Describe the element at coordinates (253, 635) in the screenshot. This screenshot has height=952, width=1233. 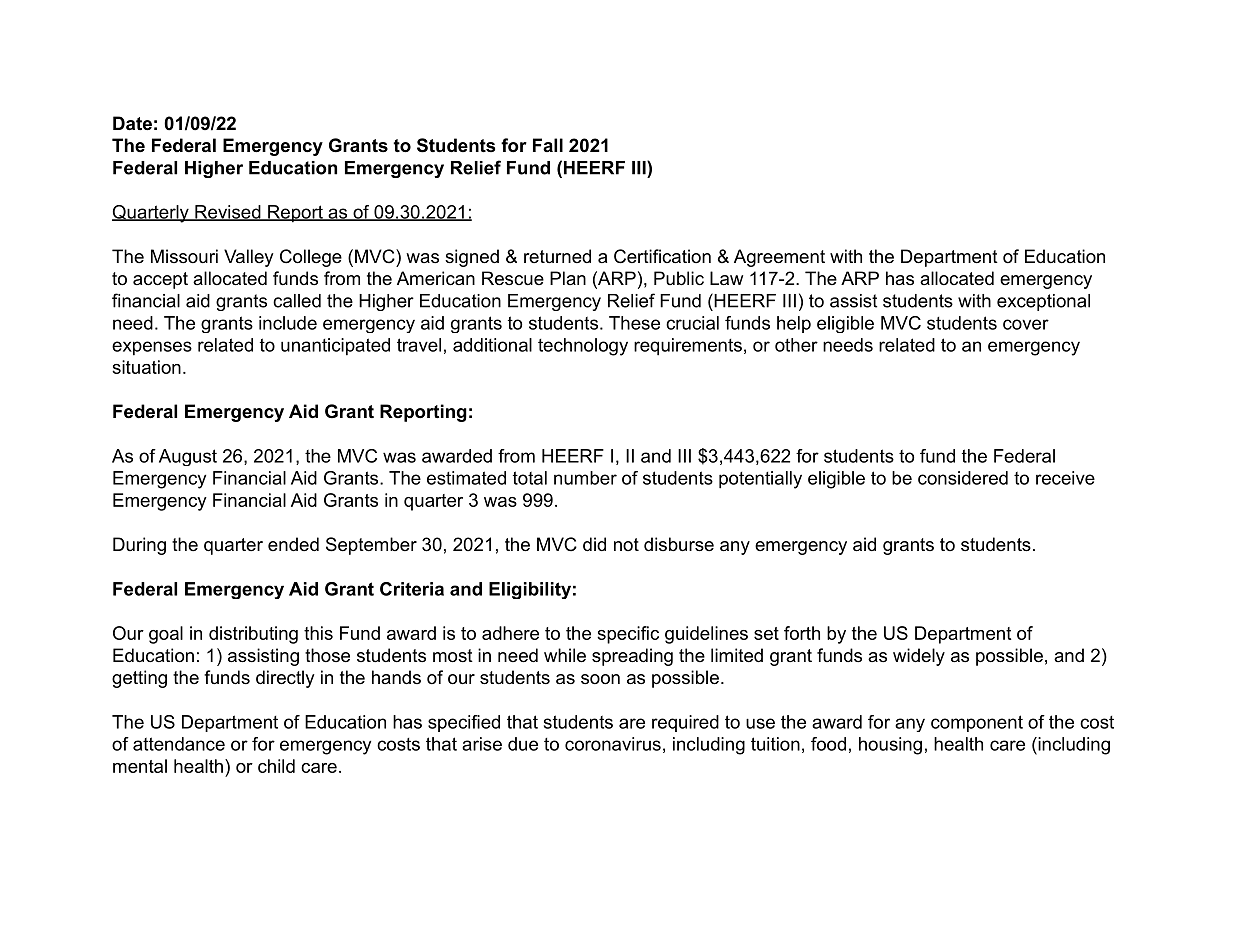
I see `distributing` at that location.
